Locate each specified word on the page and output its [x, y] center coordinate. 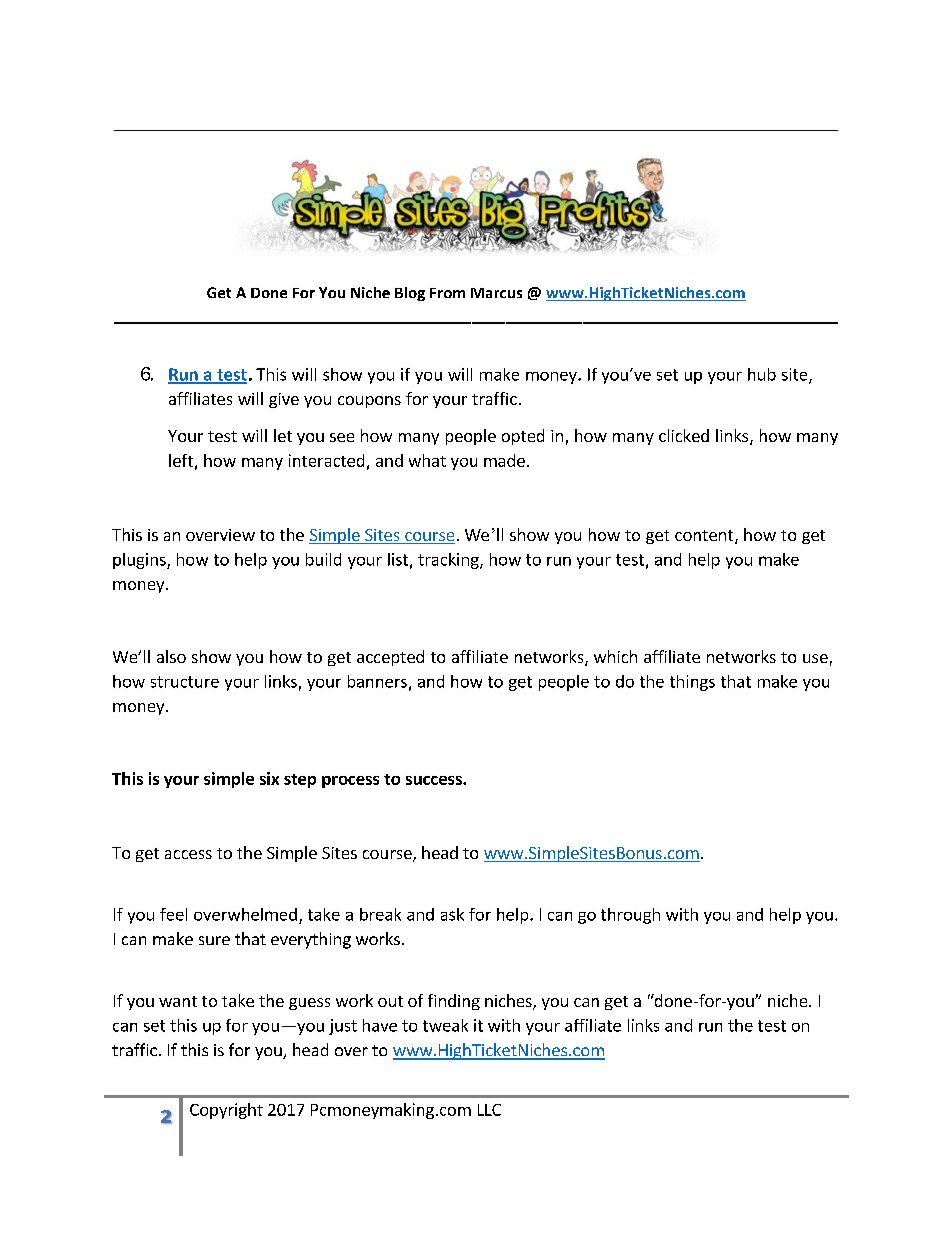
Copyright [226, 1111]
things [692, 683]
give [284, 400]
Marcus [496, 293]
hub [762, 374]
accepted [390, 658]
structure [185, 682]
